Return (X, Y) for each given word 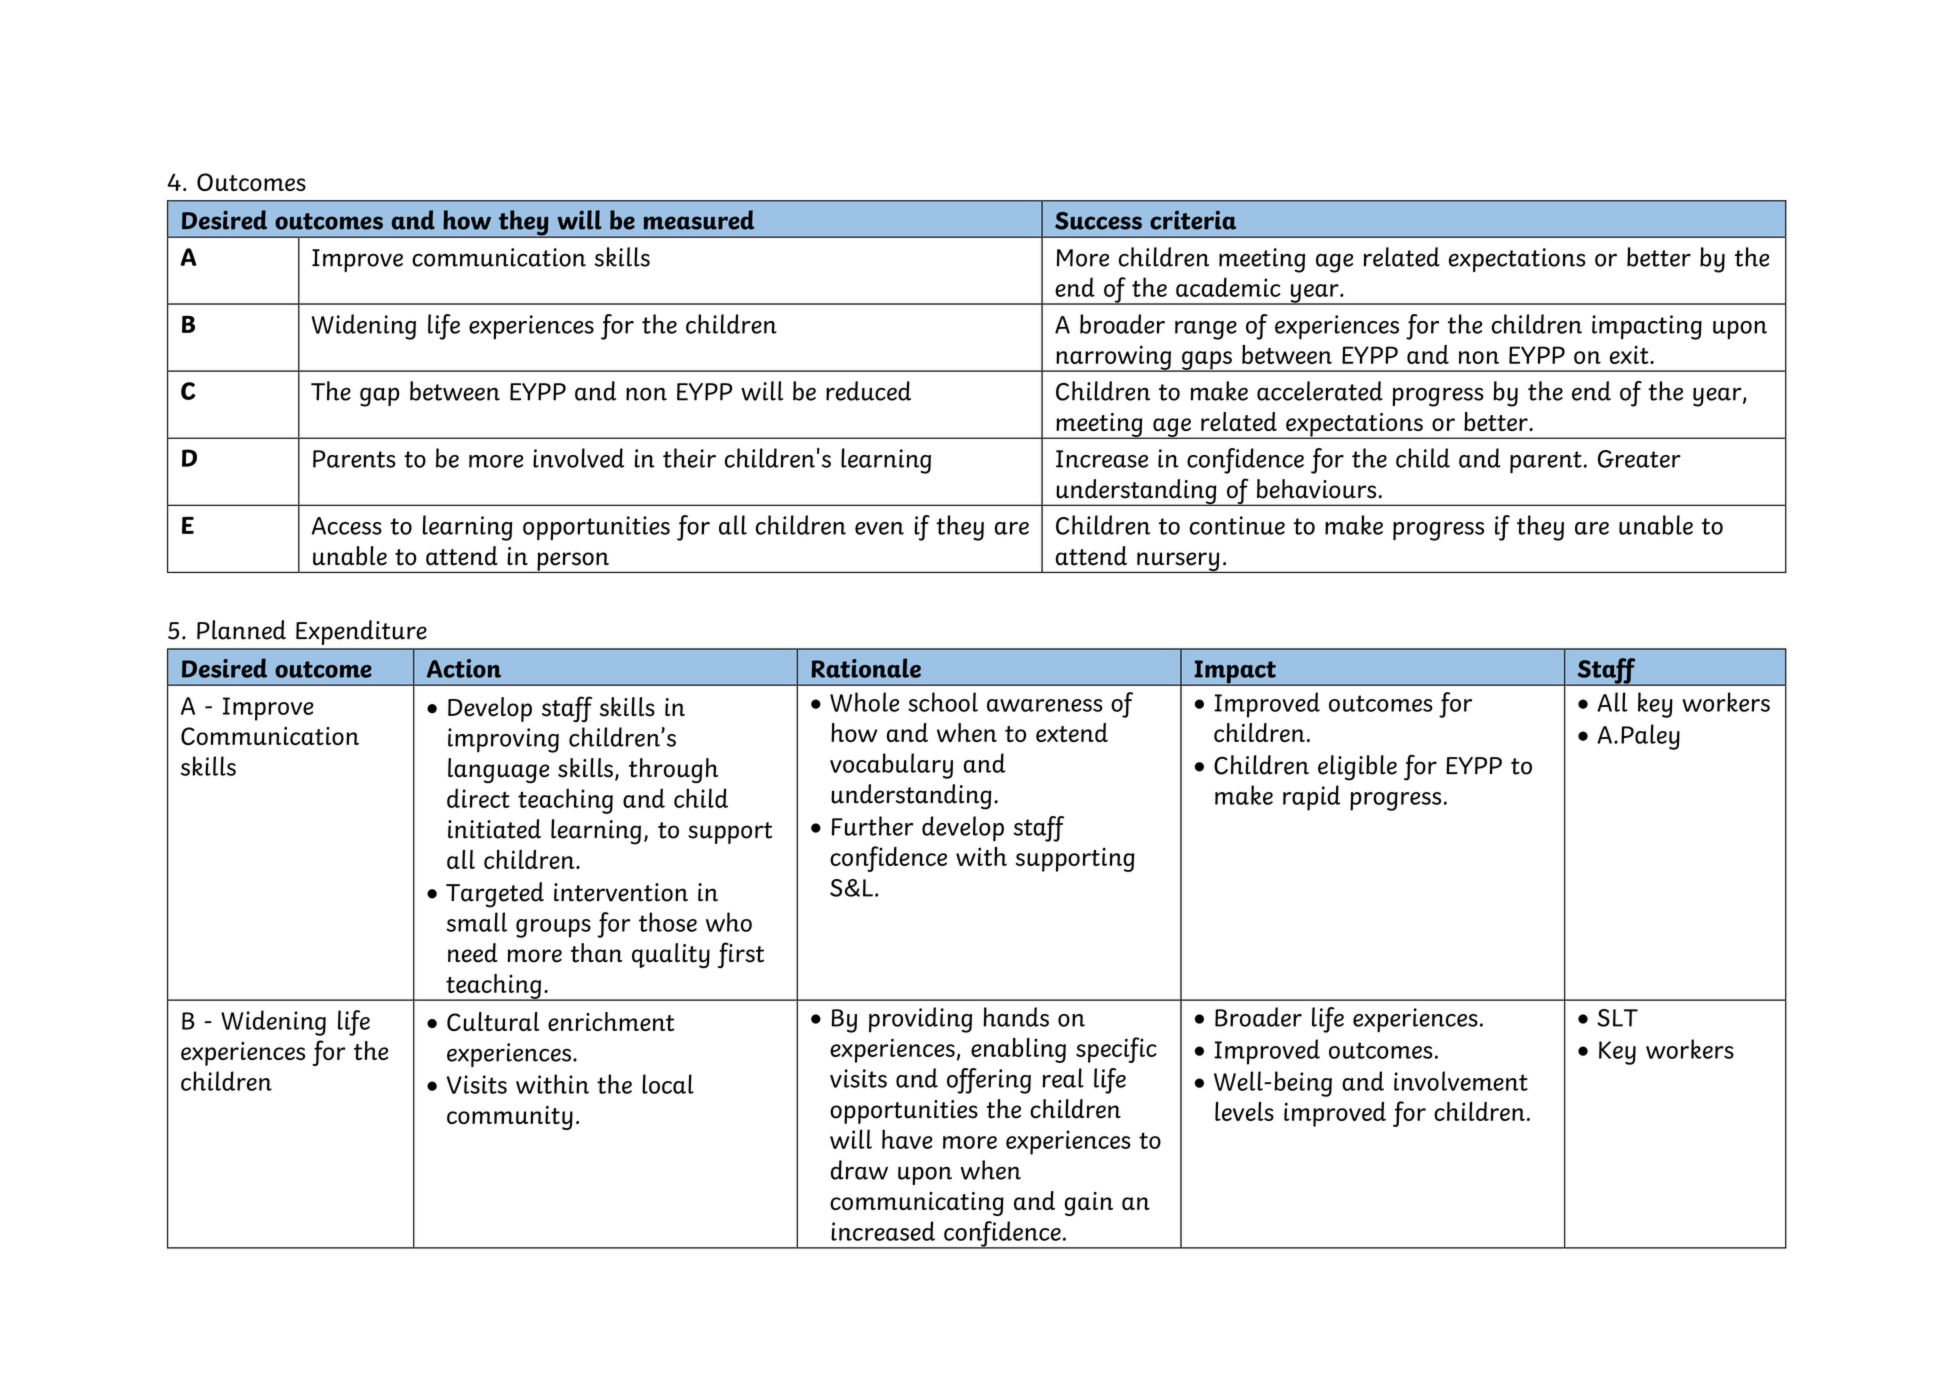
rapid (1311, 798)
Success (1098, 221)
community (510, 1118)
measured (699, 220)
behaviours (1316, 489)
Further (872, 826)
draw (859, 1170)
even (879, 528)
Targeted (495, 895)
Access (347, 526)
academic (1228, 287)
